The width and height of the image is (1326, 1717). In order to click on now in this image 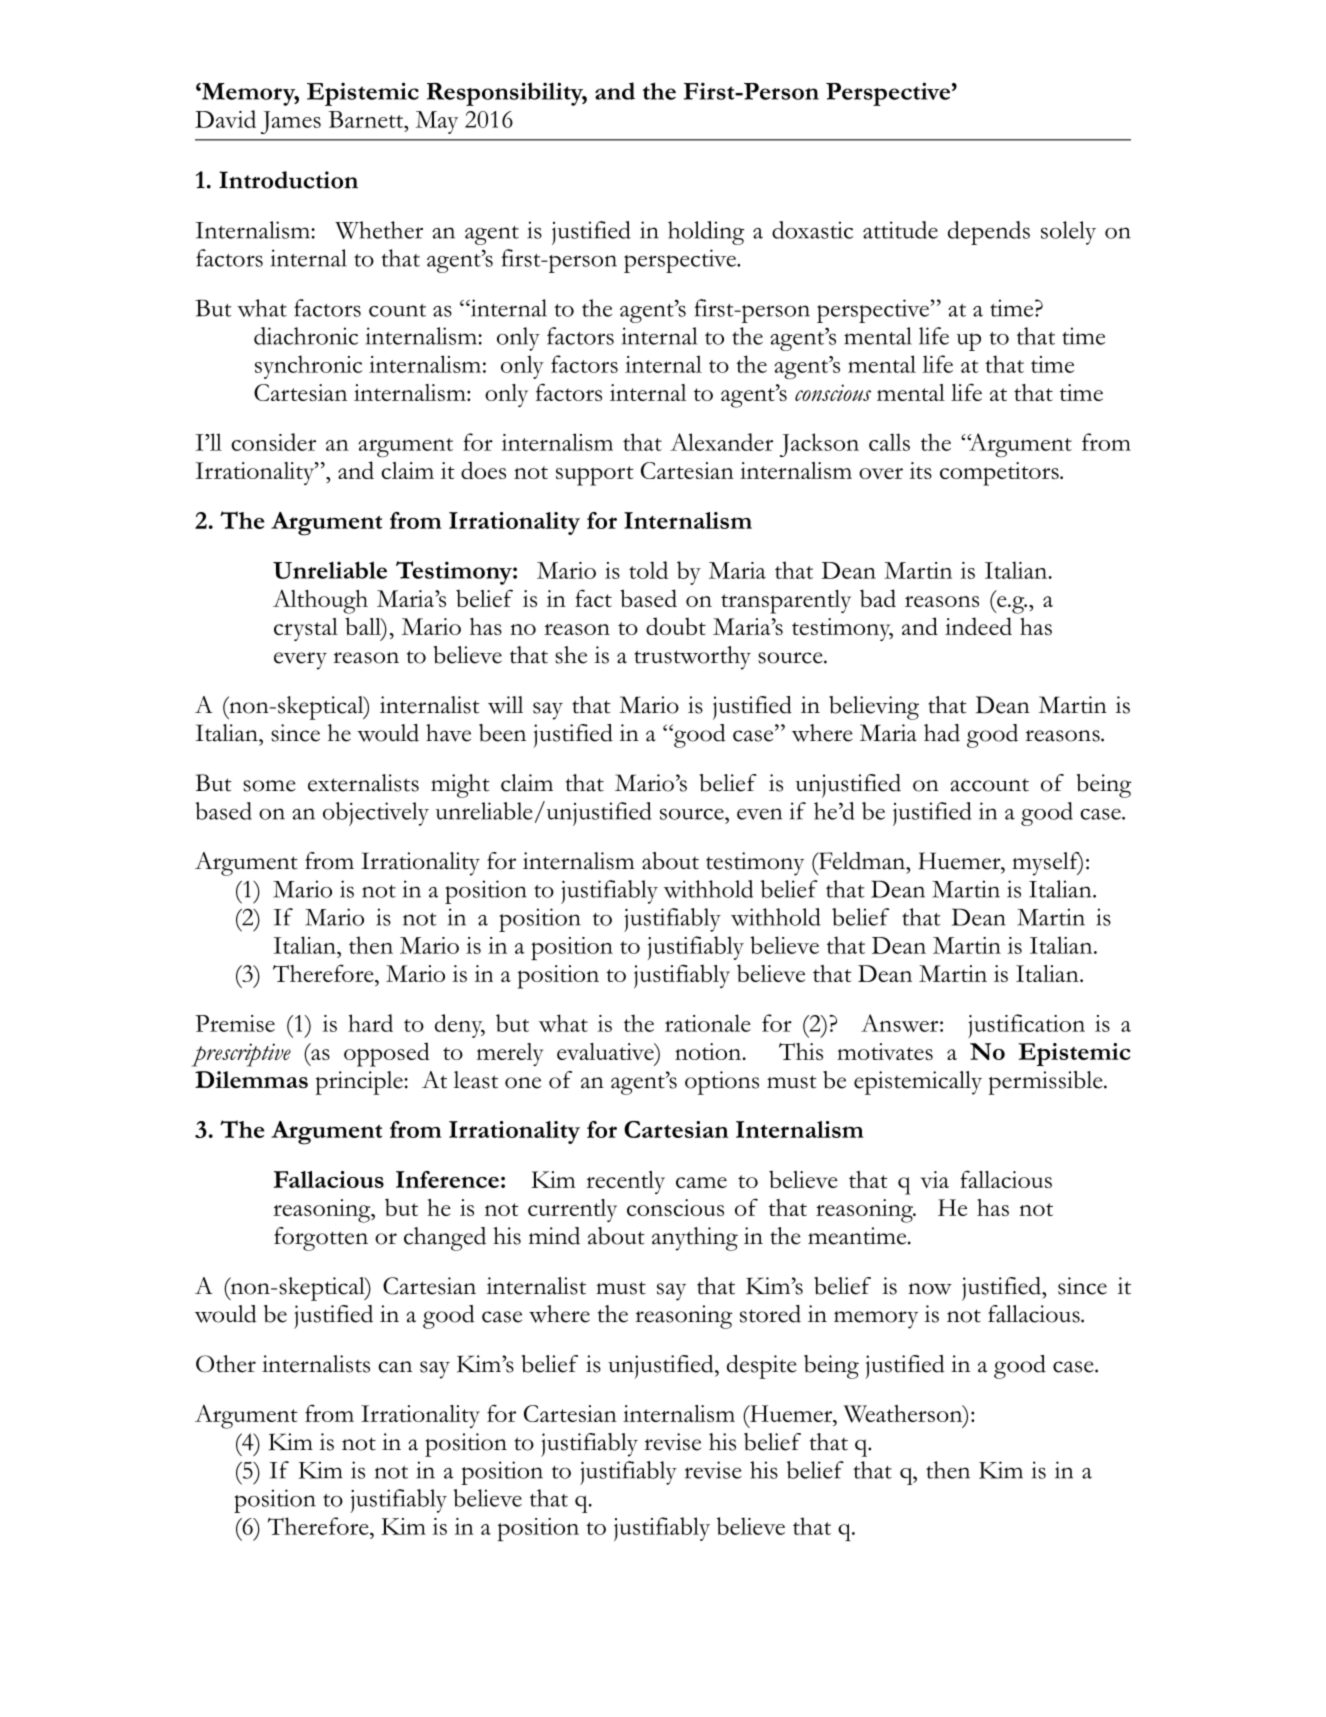, I will do `click(930, 1289)`.
